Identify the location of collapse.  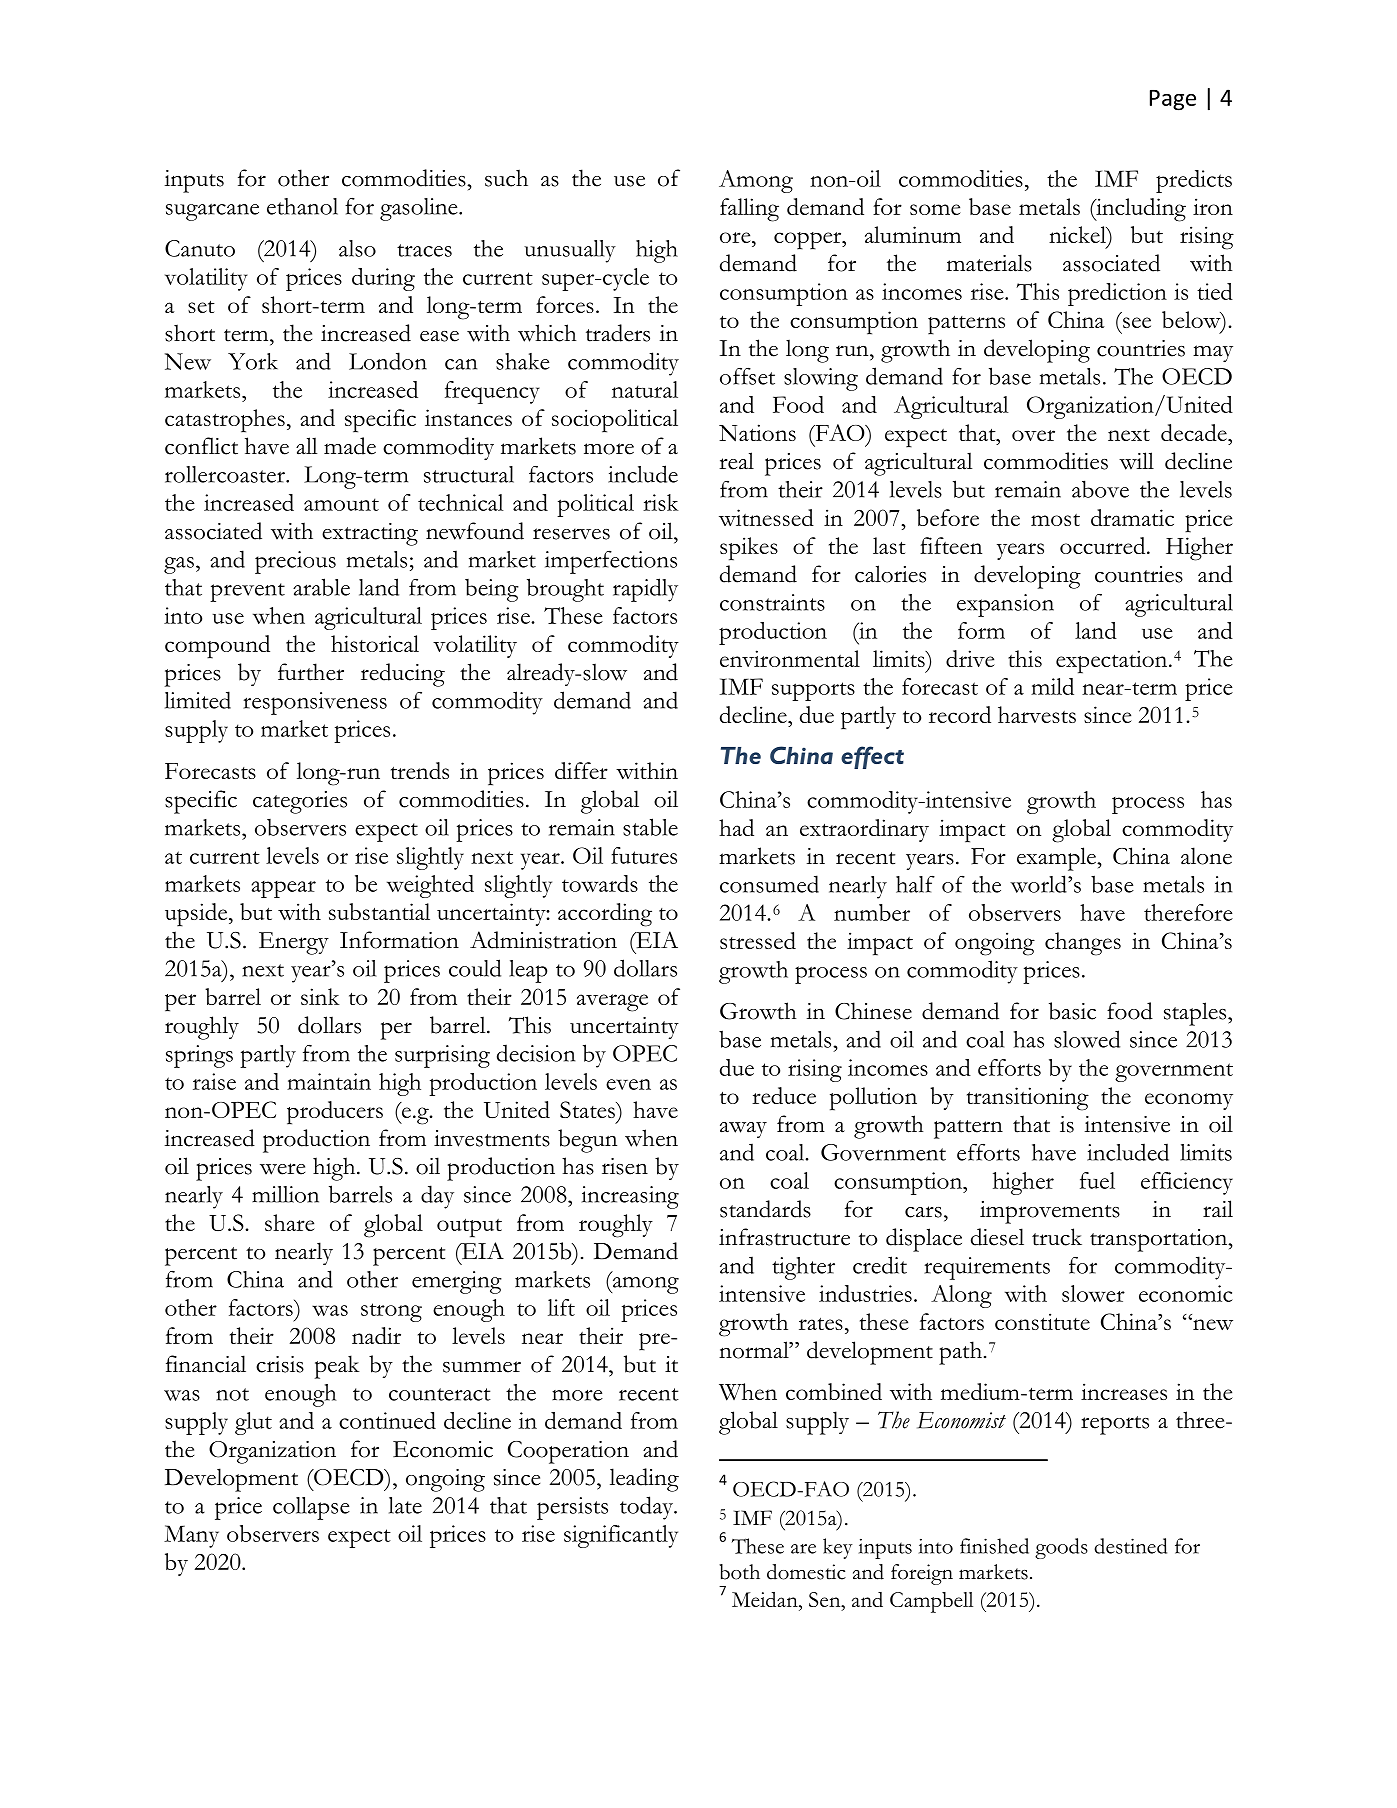
(311, 1508).
